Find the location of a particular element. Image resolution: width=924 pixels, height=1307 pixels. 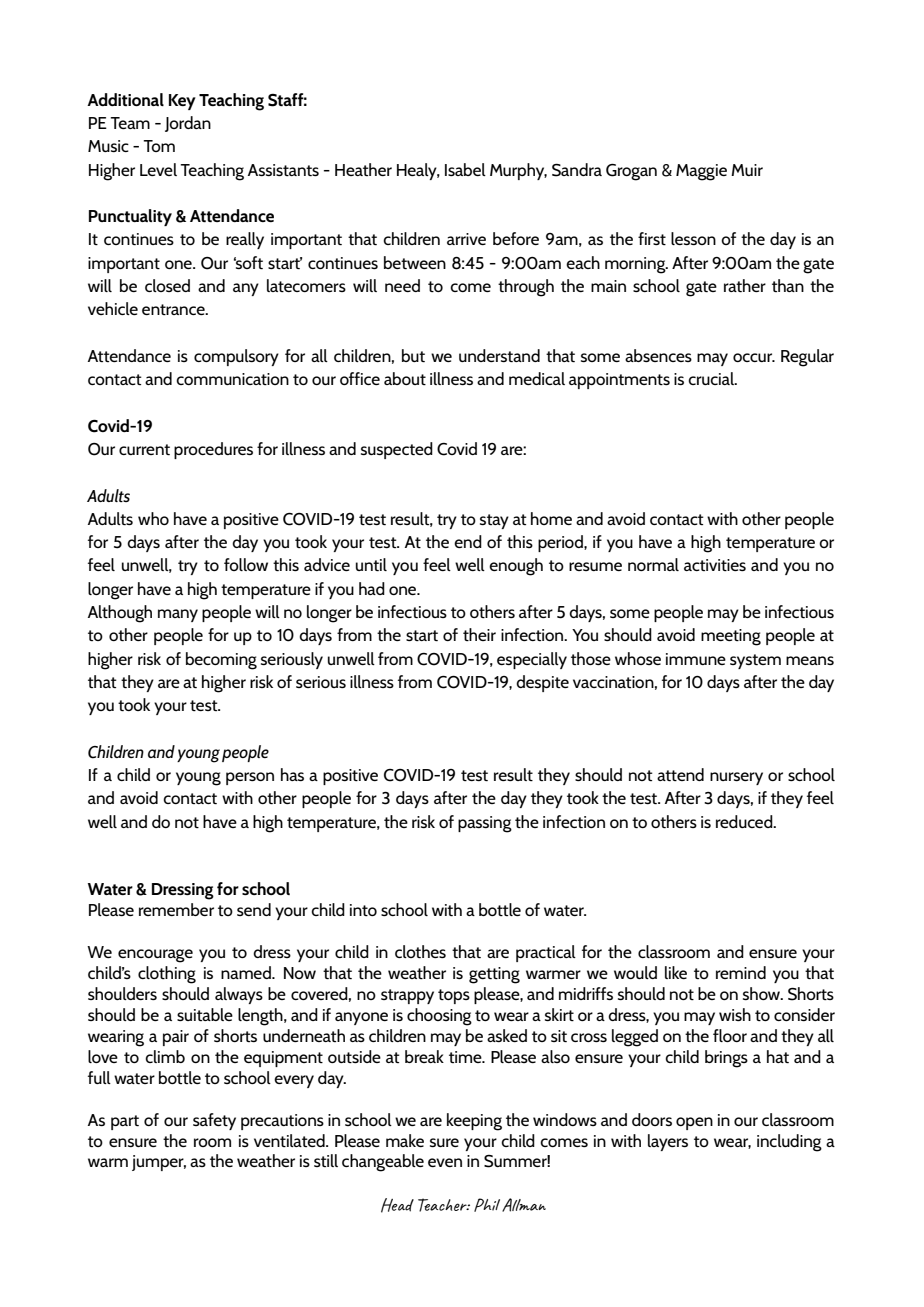

Muir is located at coordinates (747, 170).
